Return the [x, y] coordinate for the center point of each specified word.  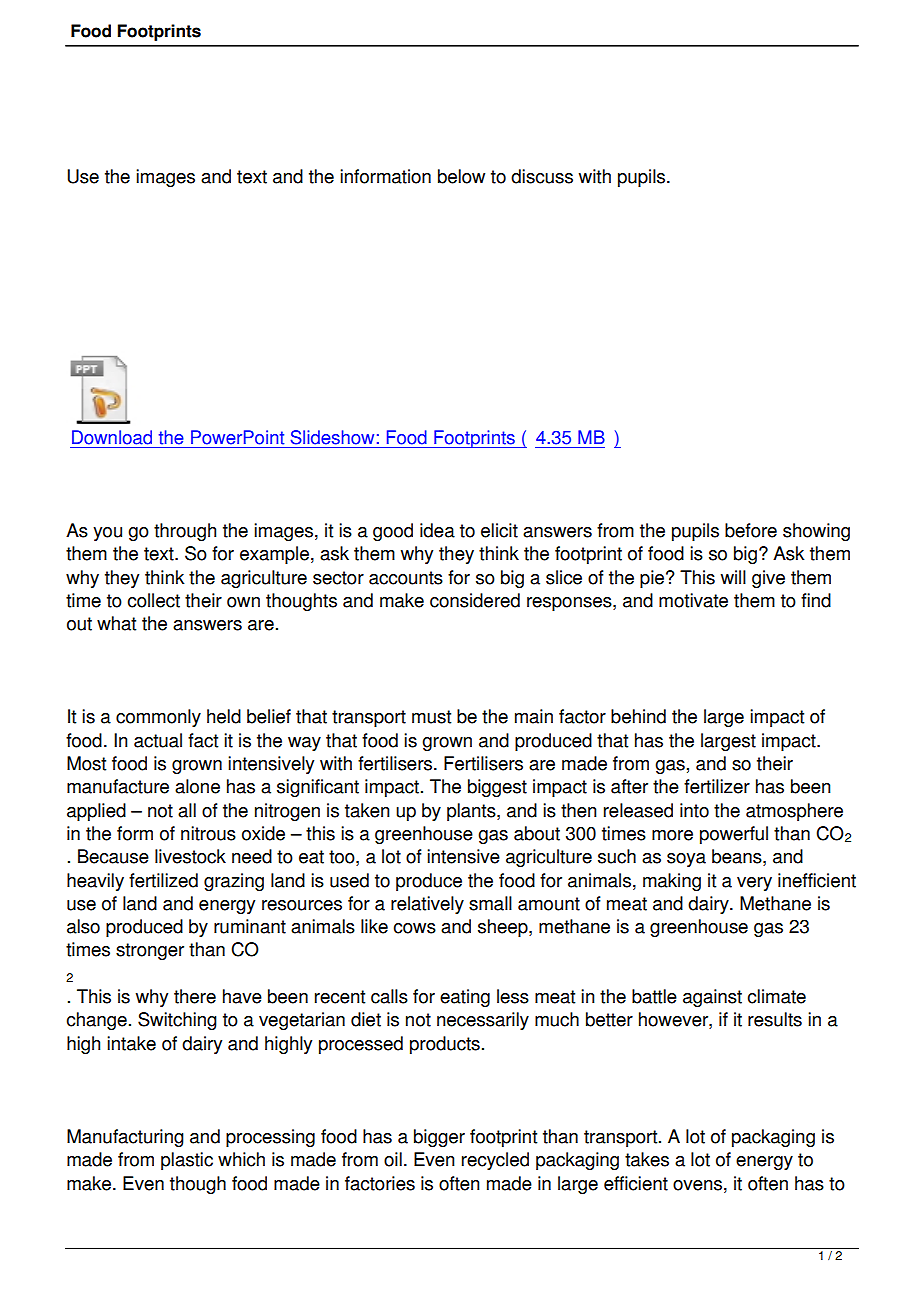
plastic [187, 1161]
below [461, 176]
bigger [439, 1138]
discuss [542, 176]
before [751, 530]
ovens [699, 1185]
